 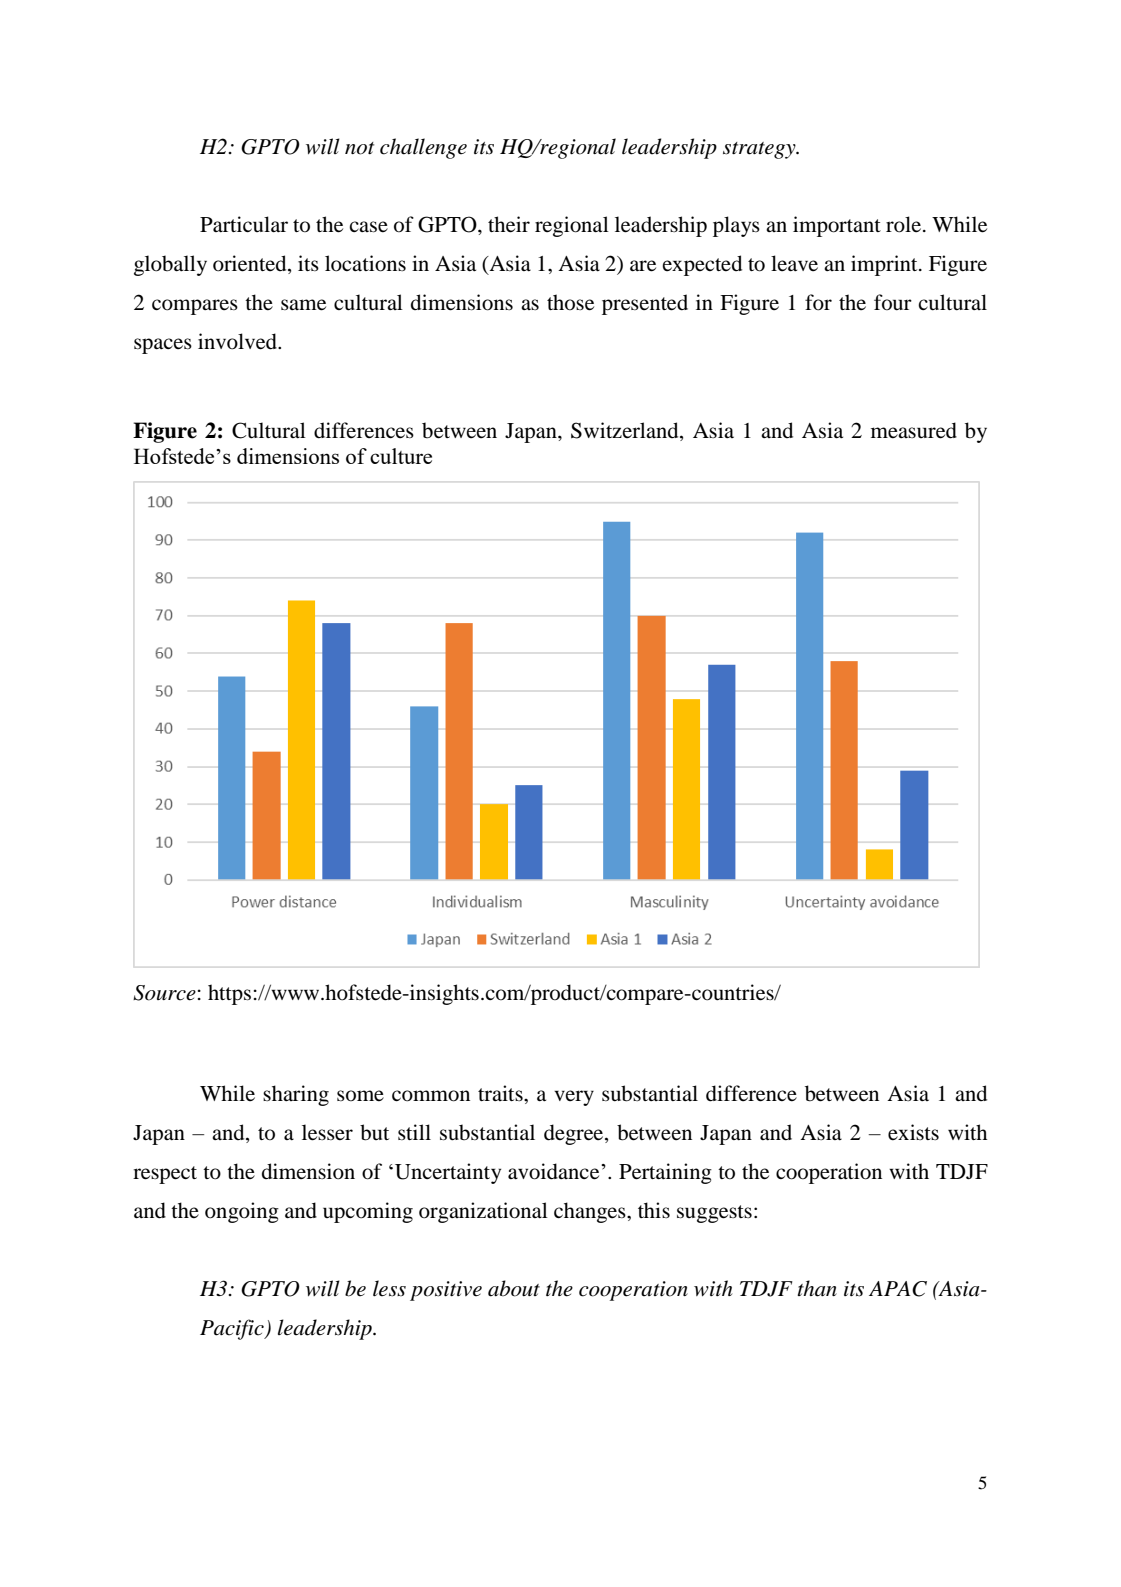 I want to click on their, so click(x=509, y=224).
